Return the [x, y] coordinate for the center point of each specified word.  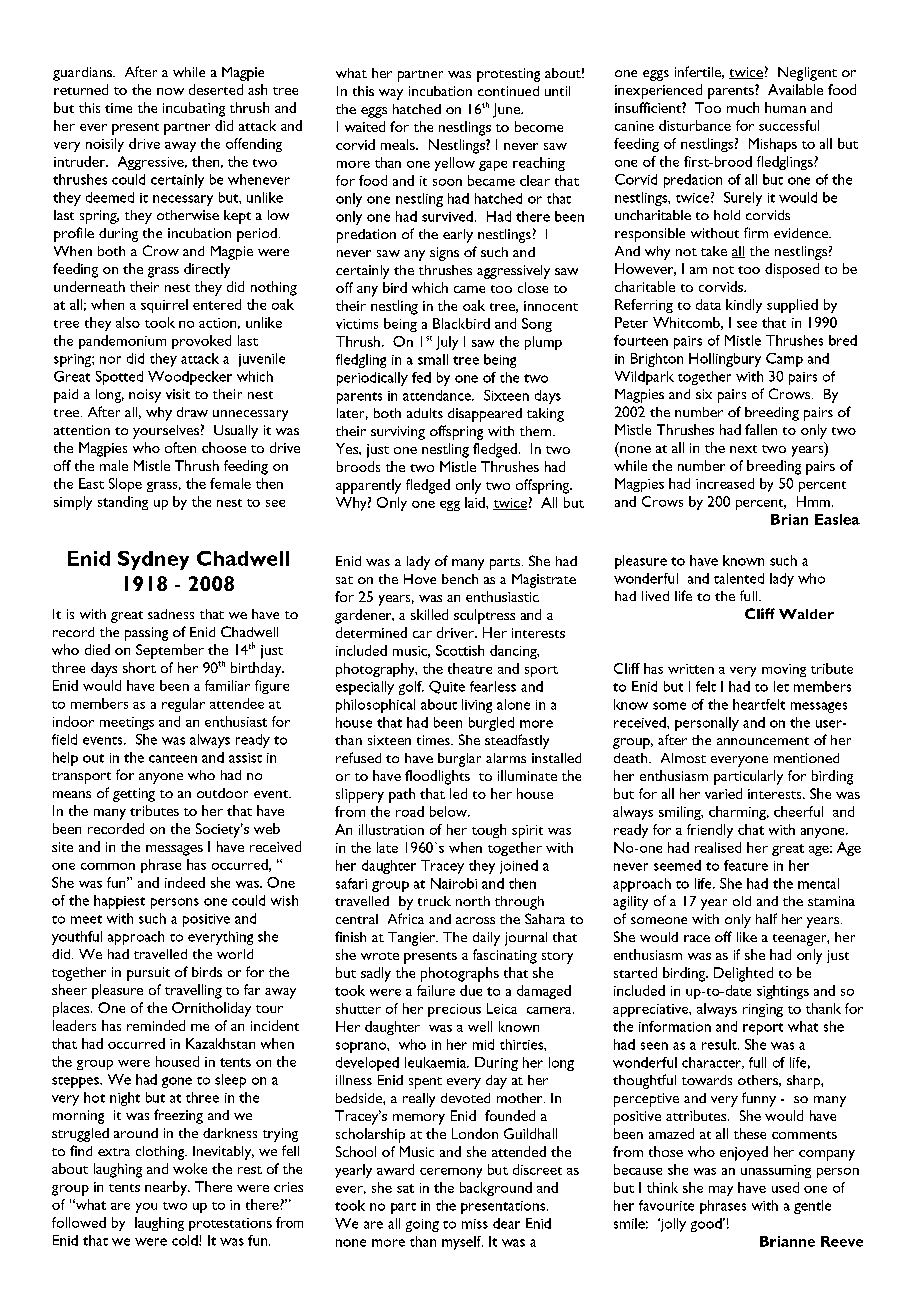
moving [784, 670]
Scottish [460, 650]
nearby [167, 1188]
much [743, 107]
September [170, 651]
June [508, 110]
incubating [194, 109]
